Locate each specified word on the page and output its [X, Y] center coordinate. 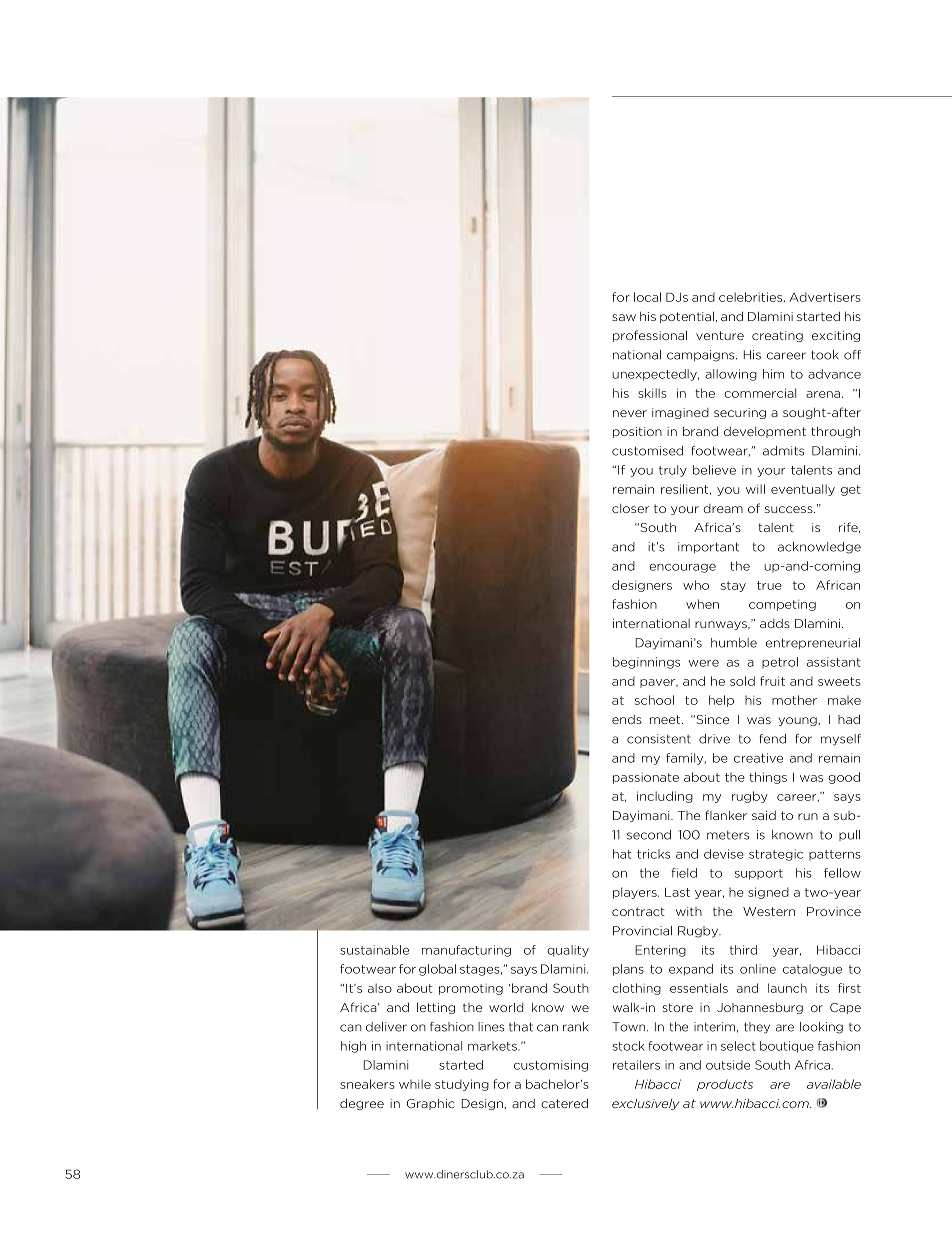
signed [768, 893]
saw [624, 317]
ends [627, 719]
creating [777, 336]
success [790, 509]
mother [794, 700]
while [415, 1084]
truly [673, 471]
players [636, 893]
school [654, 700]
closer [630, 508]
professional [650, 336]
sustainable [374, 950]
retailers [636, 1065]
